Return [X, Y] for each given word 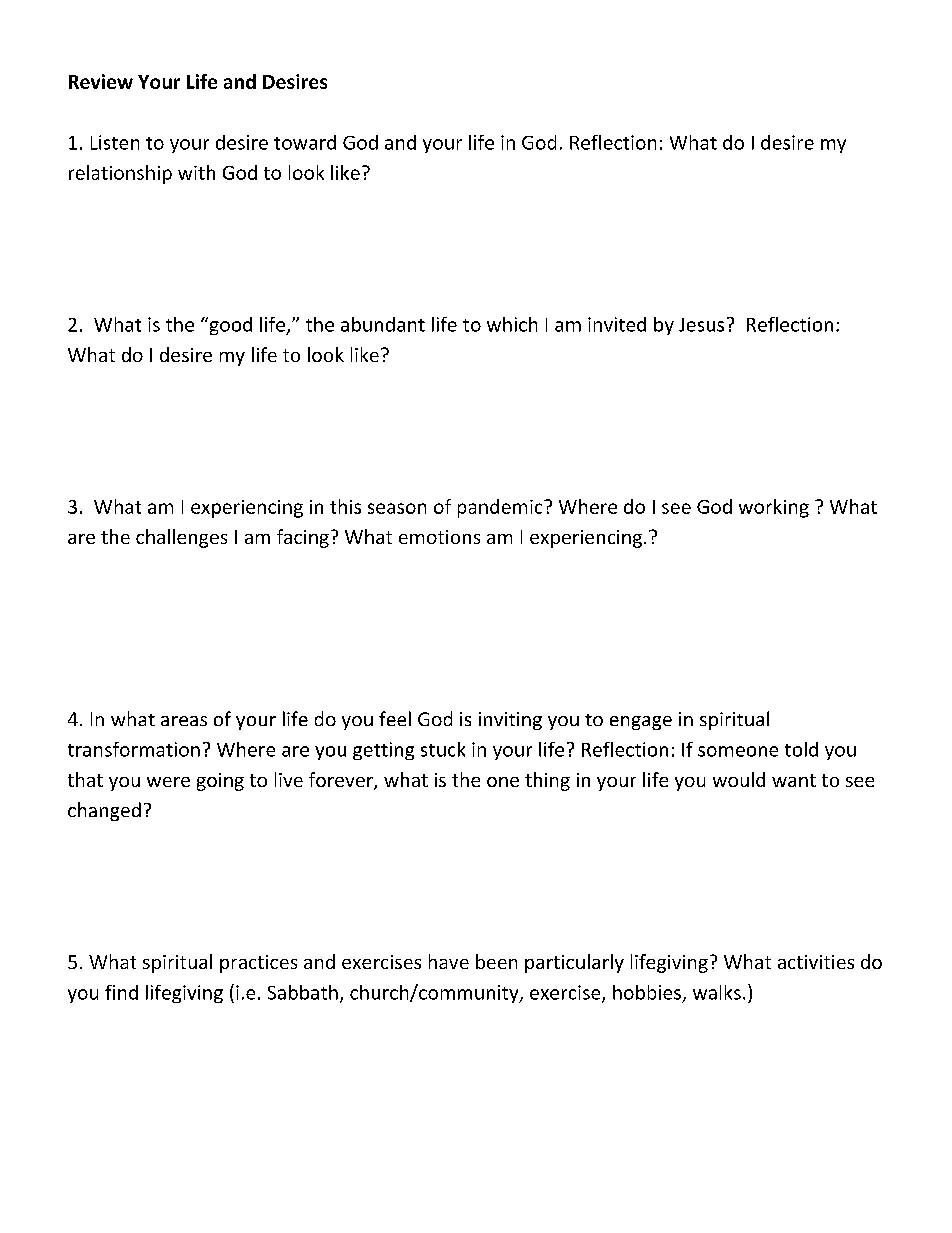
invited [617, 324]
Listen [115, 142]
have [449, 961]
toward [305, 142]
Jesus [701, 325]
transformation [134, 749]
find [121, 992]
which [512, 324]
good [229, 326]
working [774, 508]
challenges [181, 538]
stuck [443, 749]
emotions [439, 537]
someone [738, 751]
